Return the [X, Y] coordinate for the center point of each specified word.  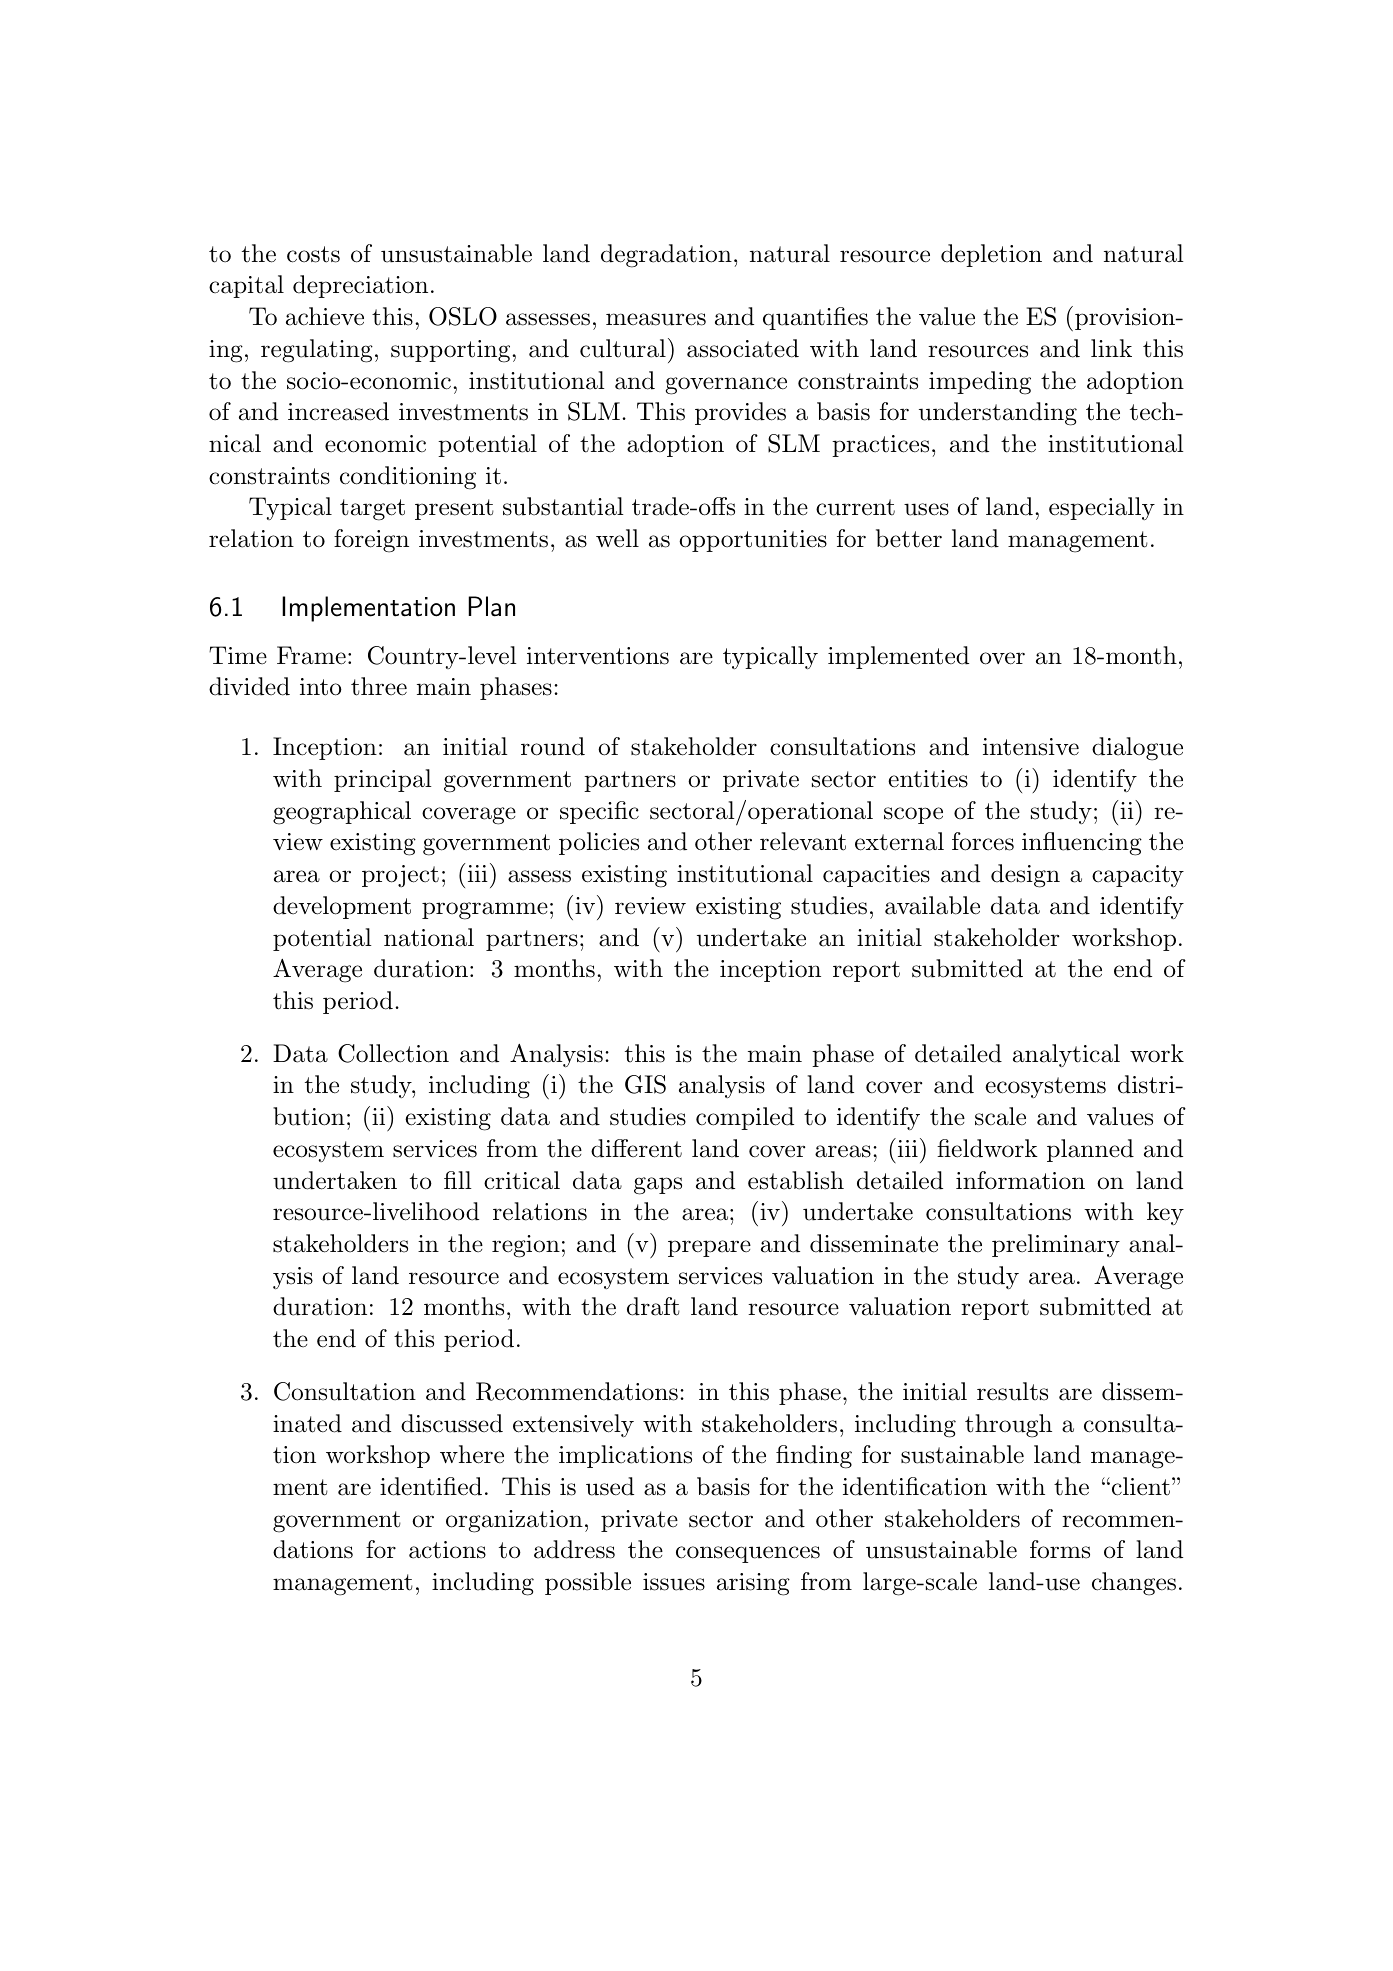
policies [599, 843]
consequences [748, 1554]
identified [431, 1486]
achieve [325, 316]
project [400, 876]
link [1111, 348]
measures [656, 319]
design [1025, 876]
